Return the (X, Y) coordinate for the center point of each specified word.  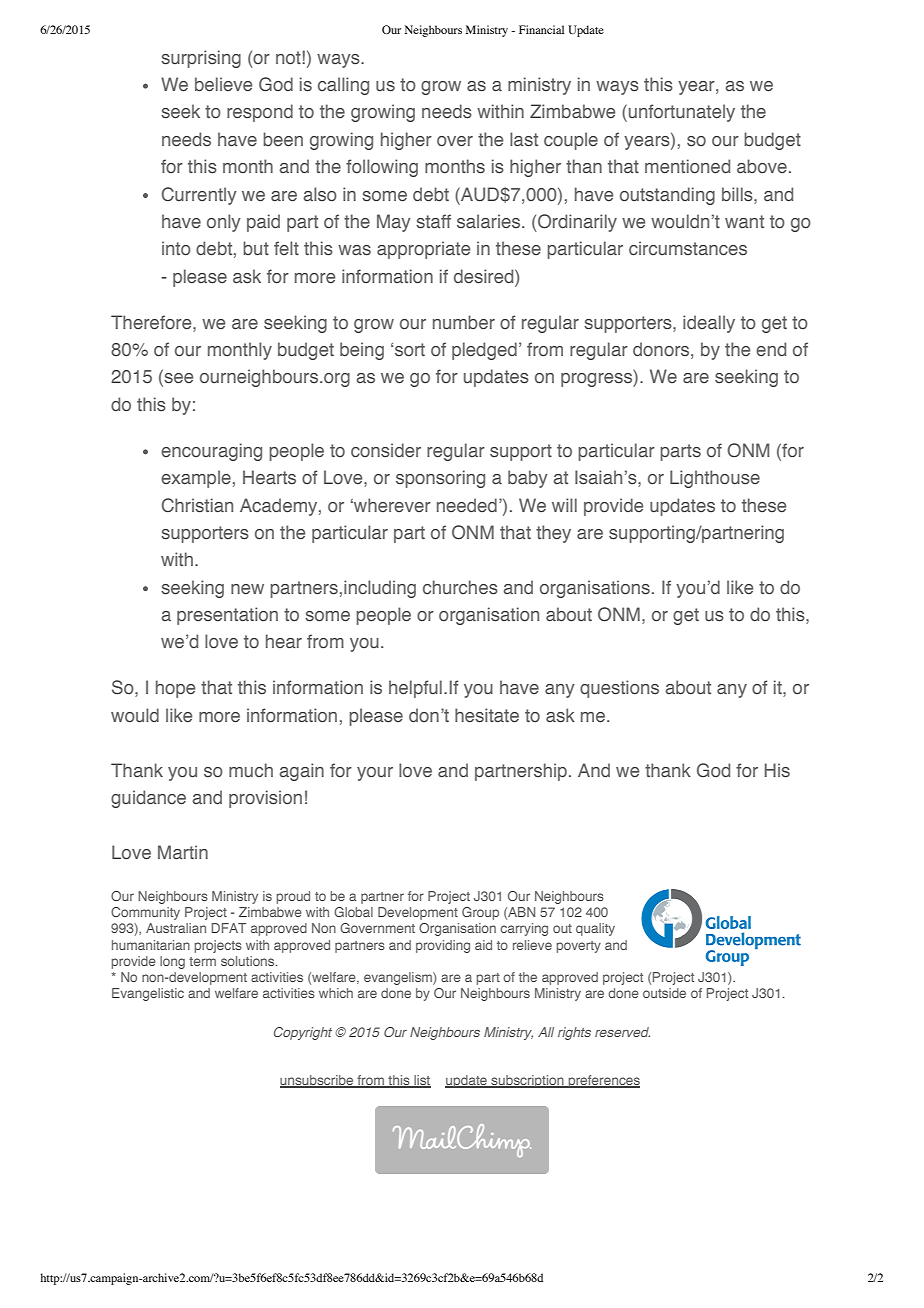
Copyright (303, 1033)
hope (175, 689)
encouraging (211, 452)
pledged (484, 351)
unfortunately (680, 113)
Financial (541, 29)
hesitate (487, 715)
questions (619, 689)
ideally (709, 324)
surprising (201, 59)
